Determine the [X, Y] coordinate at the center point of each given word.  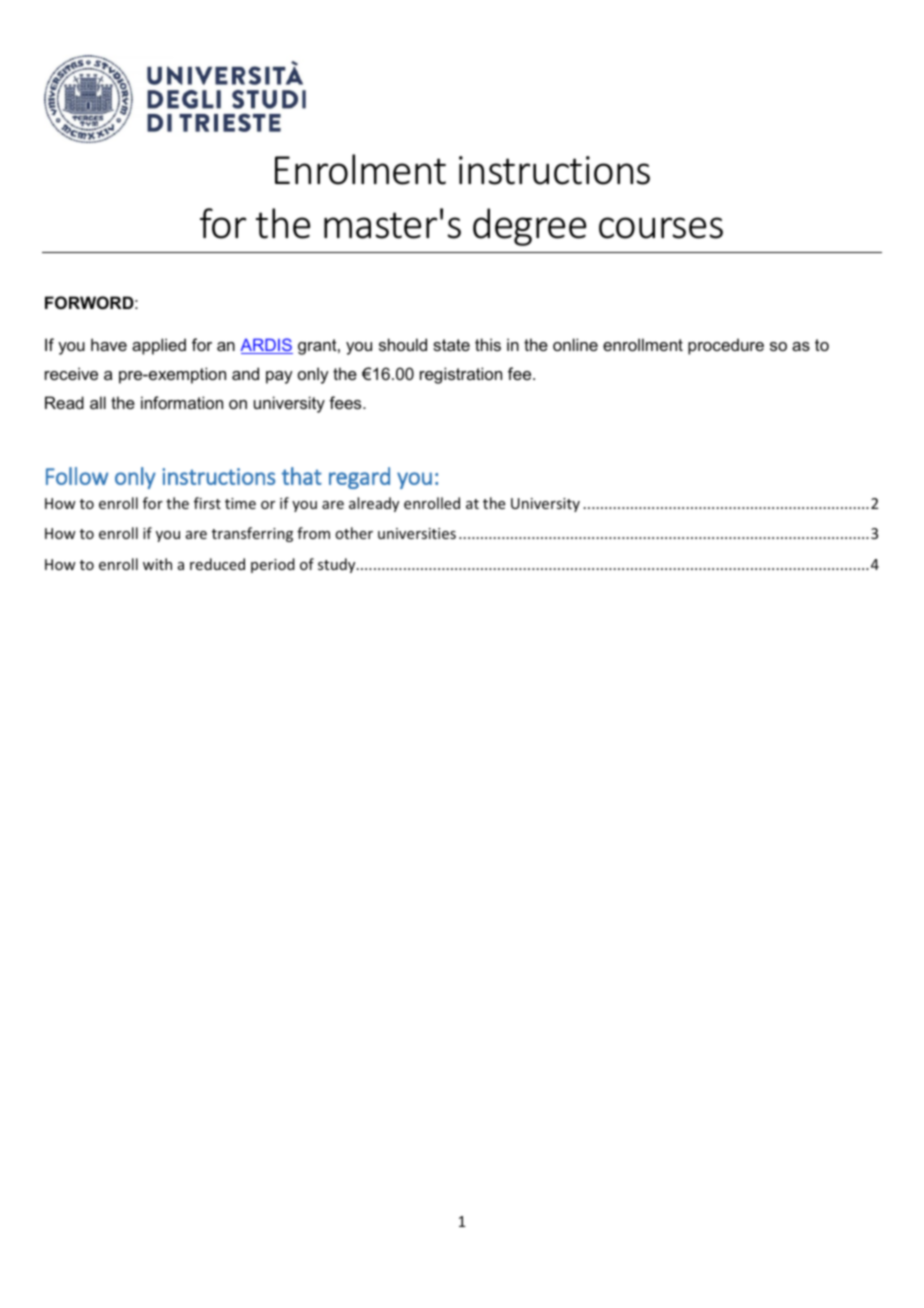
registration [461, 375]
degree [529, 227]
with [157, 564]
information [182, 402]
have [109, 344]
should [403, 344]
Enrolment [360, 169]
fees [346, 402]
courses [661, 228]
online [575, 344]
